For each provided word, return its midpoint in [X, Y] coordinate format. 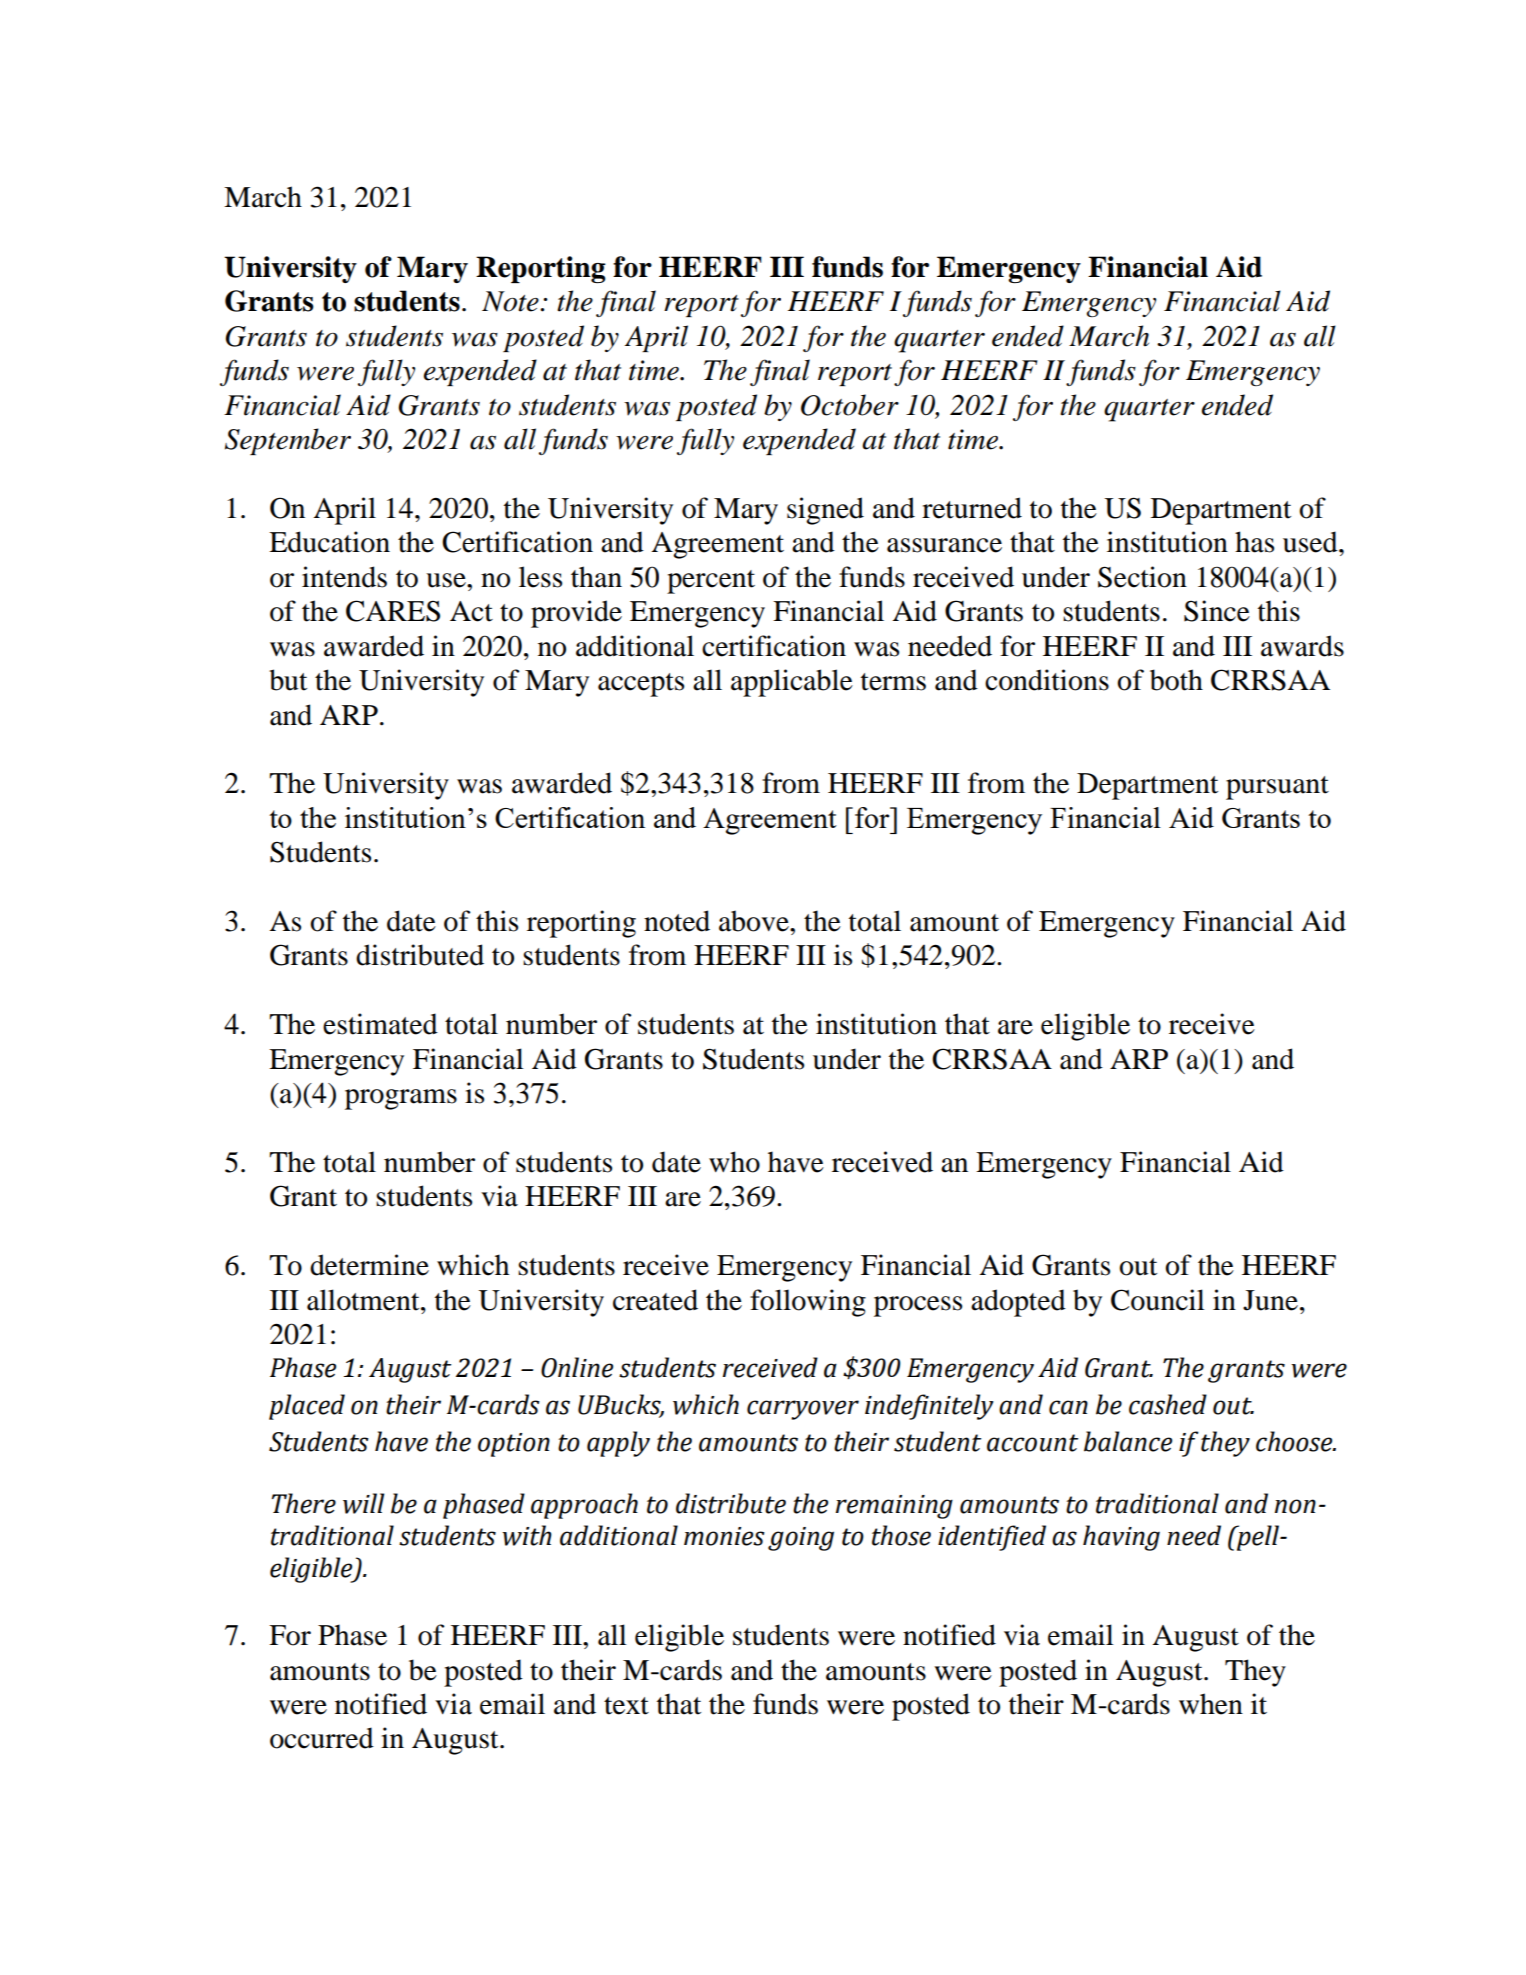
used [1311, 542]
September [288, 441]
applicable [792, 683]
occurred [322, 1738]
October [850, 405]
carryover [803, 1410]
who [734, 1162]
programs [401, 1099]
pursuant [1277, 788]
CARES [393, 611]
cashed [1168, 1404]
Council [1158, 1300]
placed [307, 1407]
